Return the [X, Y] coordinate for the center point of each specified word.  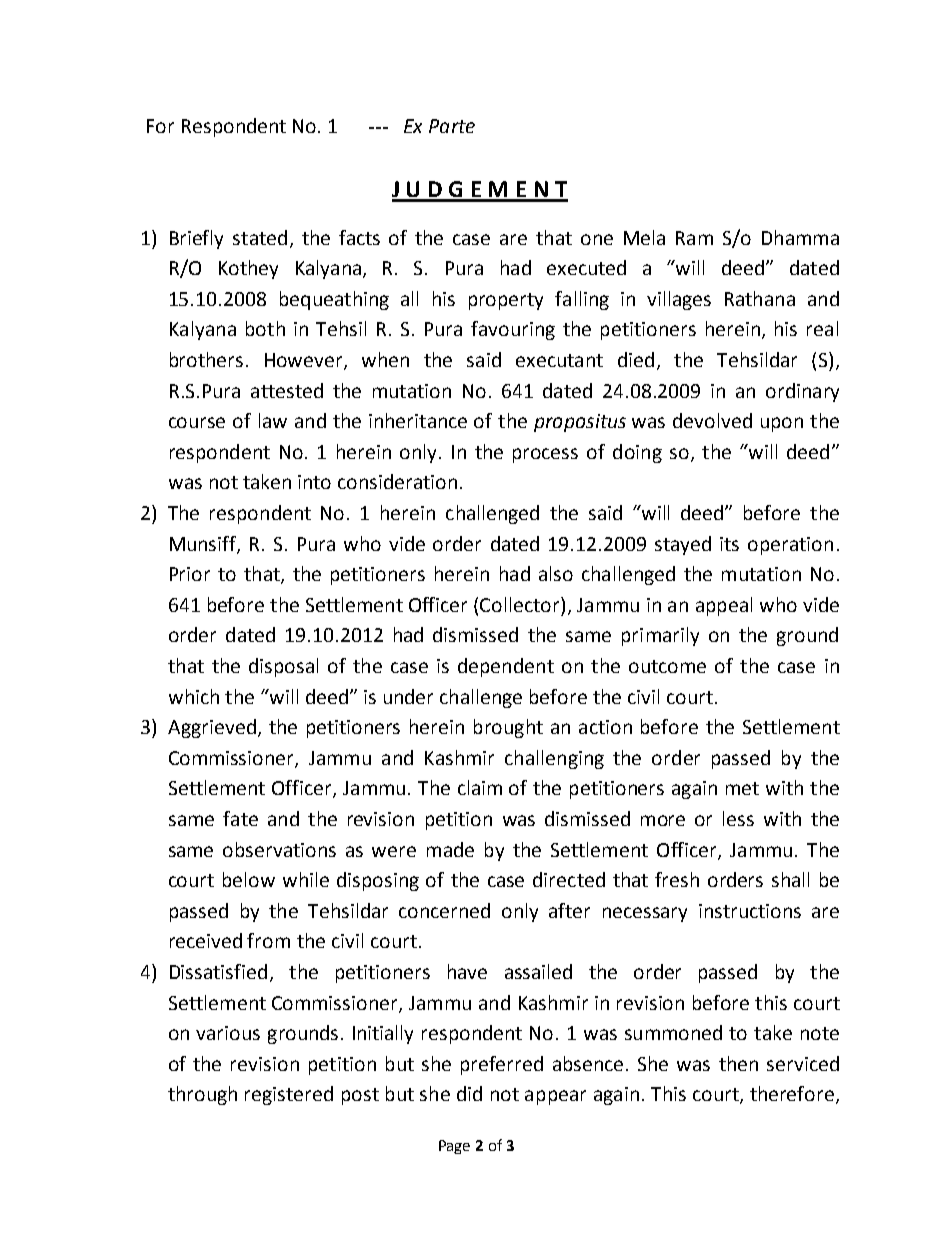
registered [289, 1095]
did [469, 1093]
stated [260, 237]
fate [240, 818]
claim [480, 787]
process [545, 455]
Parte [452, 126]
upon [782, 424]
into [314, 482]
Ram [694, 238]
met [742, 788]
